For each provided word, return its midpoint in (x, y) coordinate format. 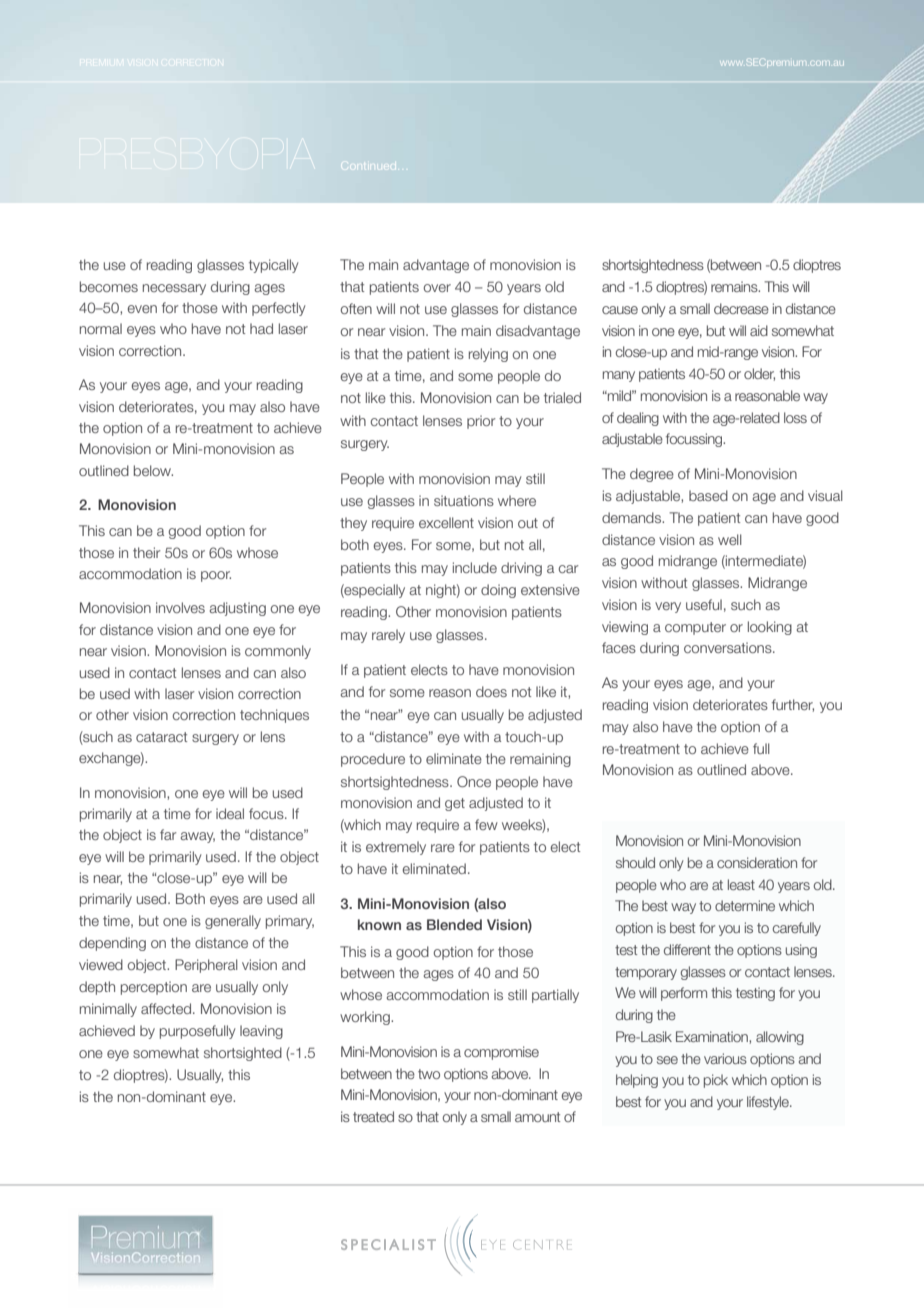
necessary (174, 289)
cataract (161, 737)
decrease (741, 308)
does (491, 691)
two (429, 1074)
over (437, 288)
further (793, 705)
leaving (261, 1032)
